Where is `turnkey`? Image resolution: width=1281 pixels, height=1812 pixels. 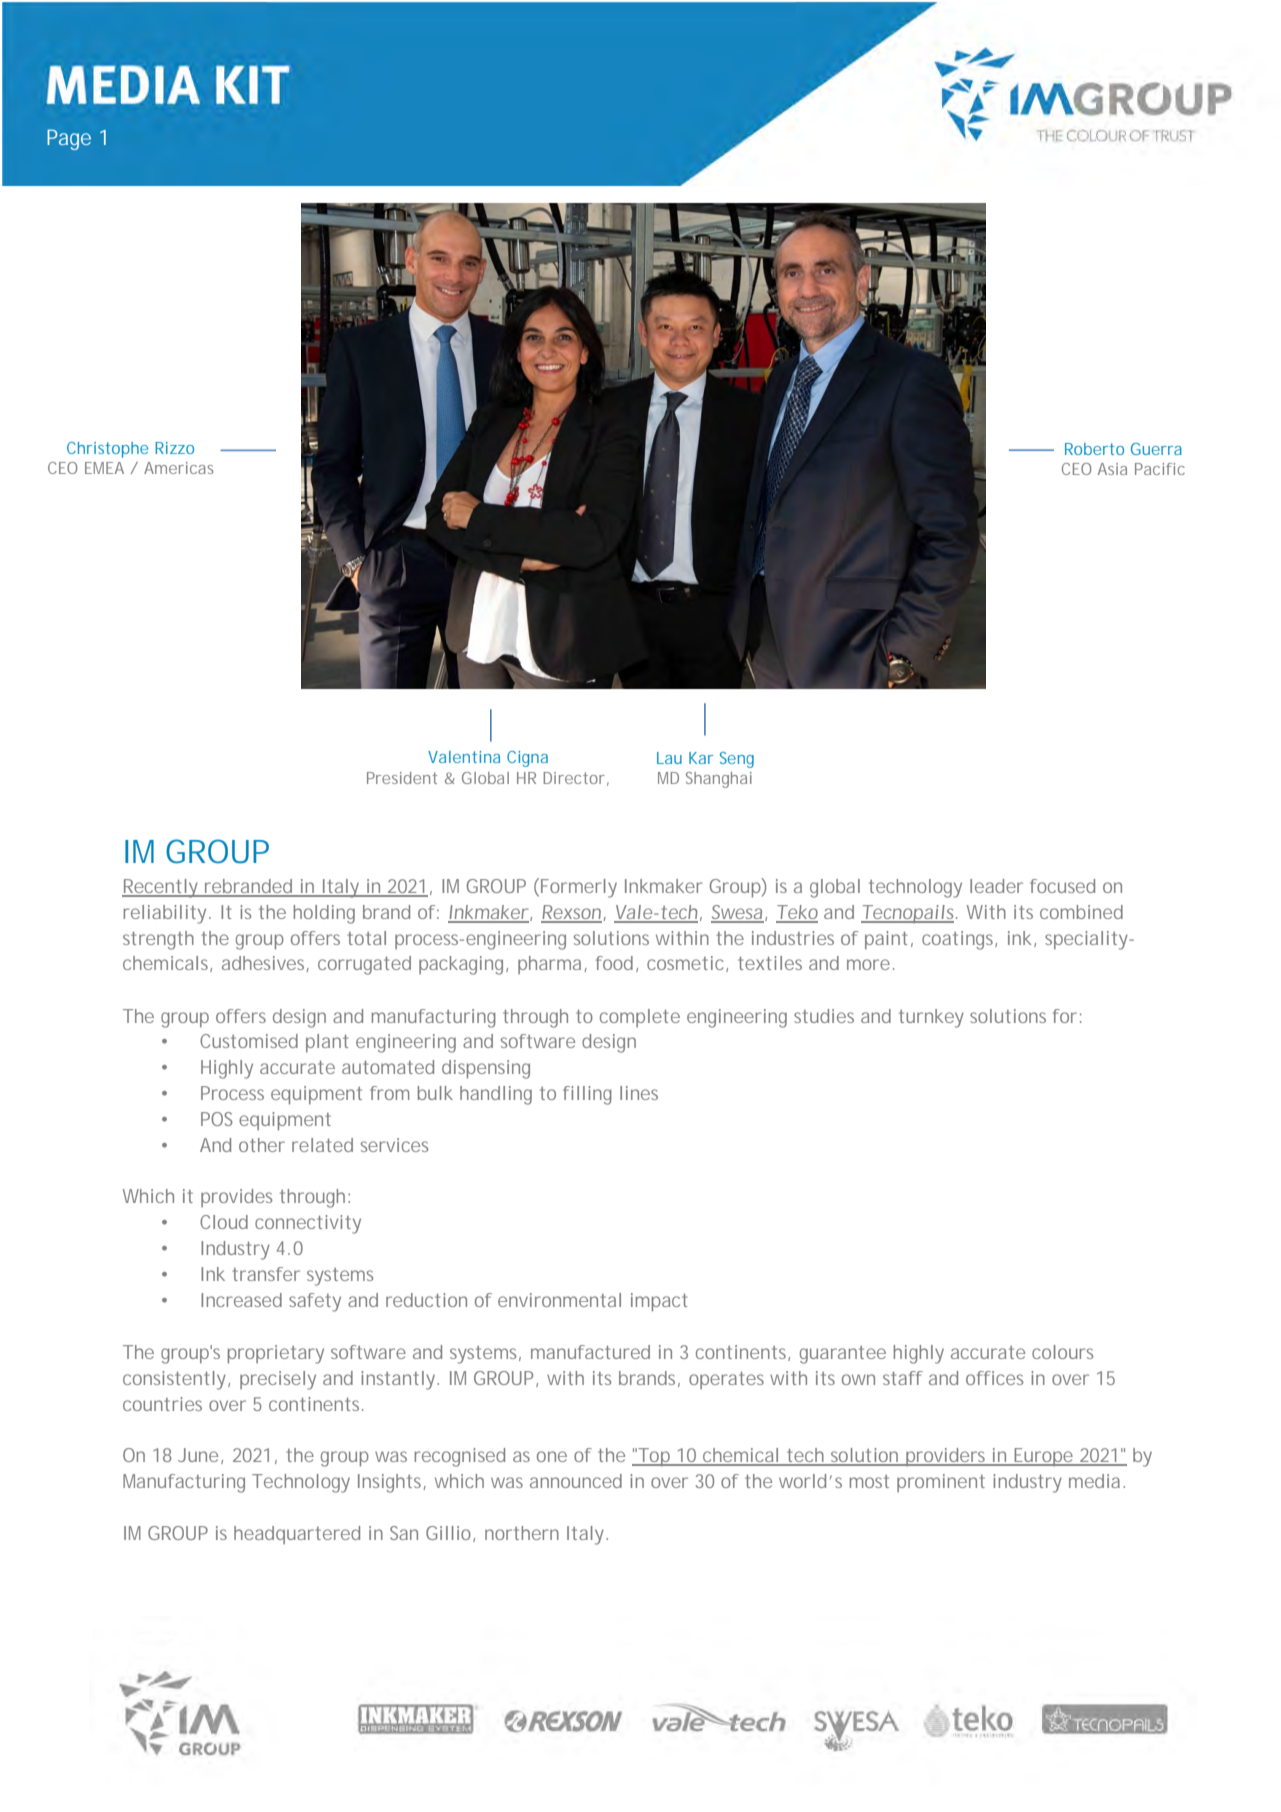 turnkey is located at coordinates (931, 1018).
